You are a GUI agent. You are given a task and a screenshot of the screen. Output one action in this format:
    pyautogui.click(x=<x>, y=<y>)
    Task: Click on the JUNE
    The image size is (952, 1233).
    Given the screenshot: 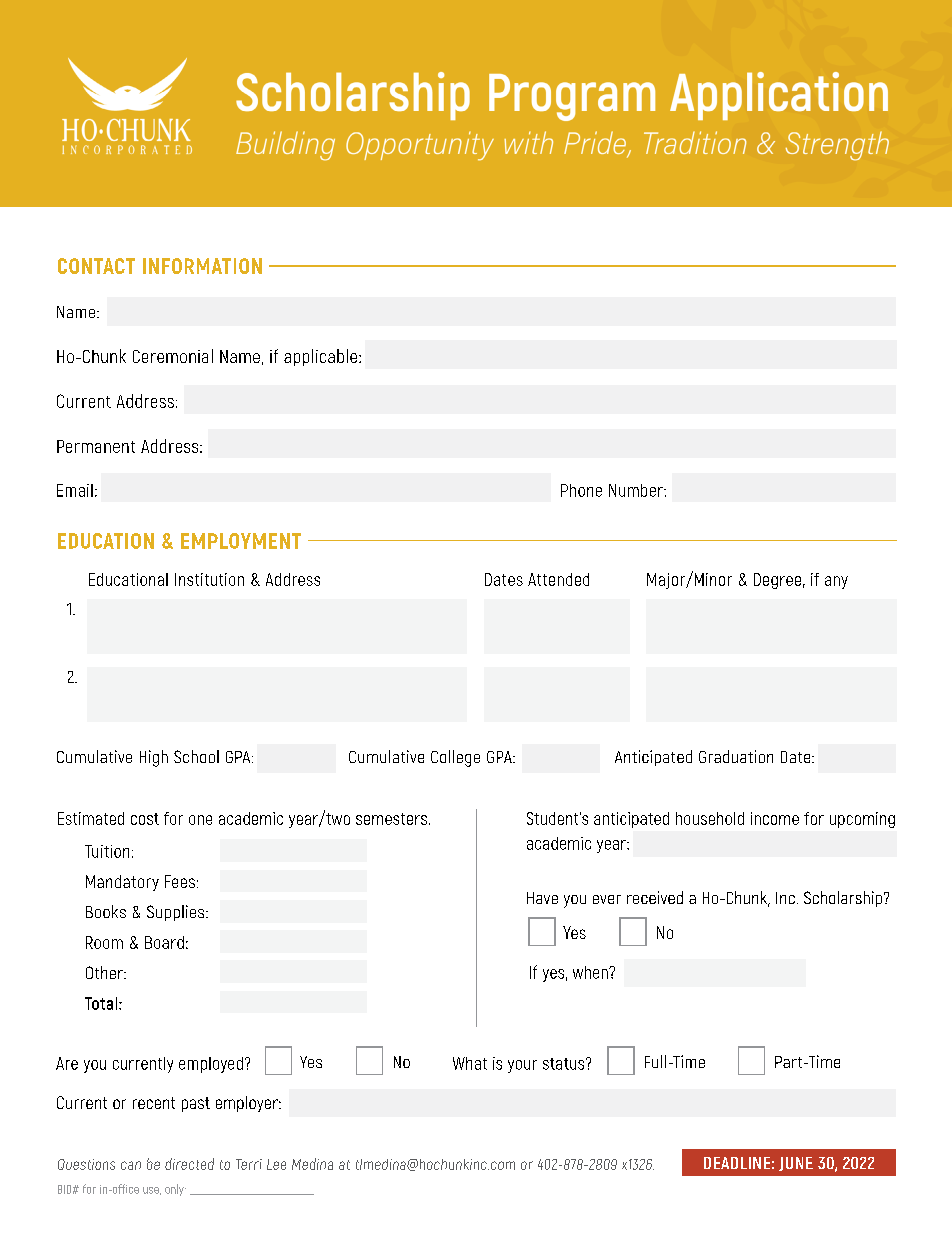 What is the action you would take?
    pyautogui.click(x=796, y=1164)
